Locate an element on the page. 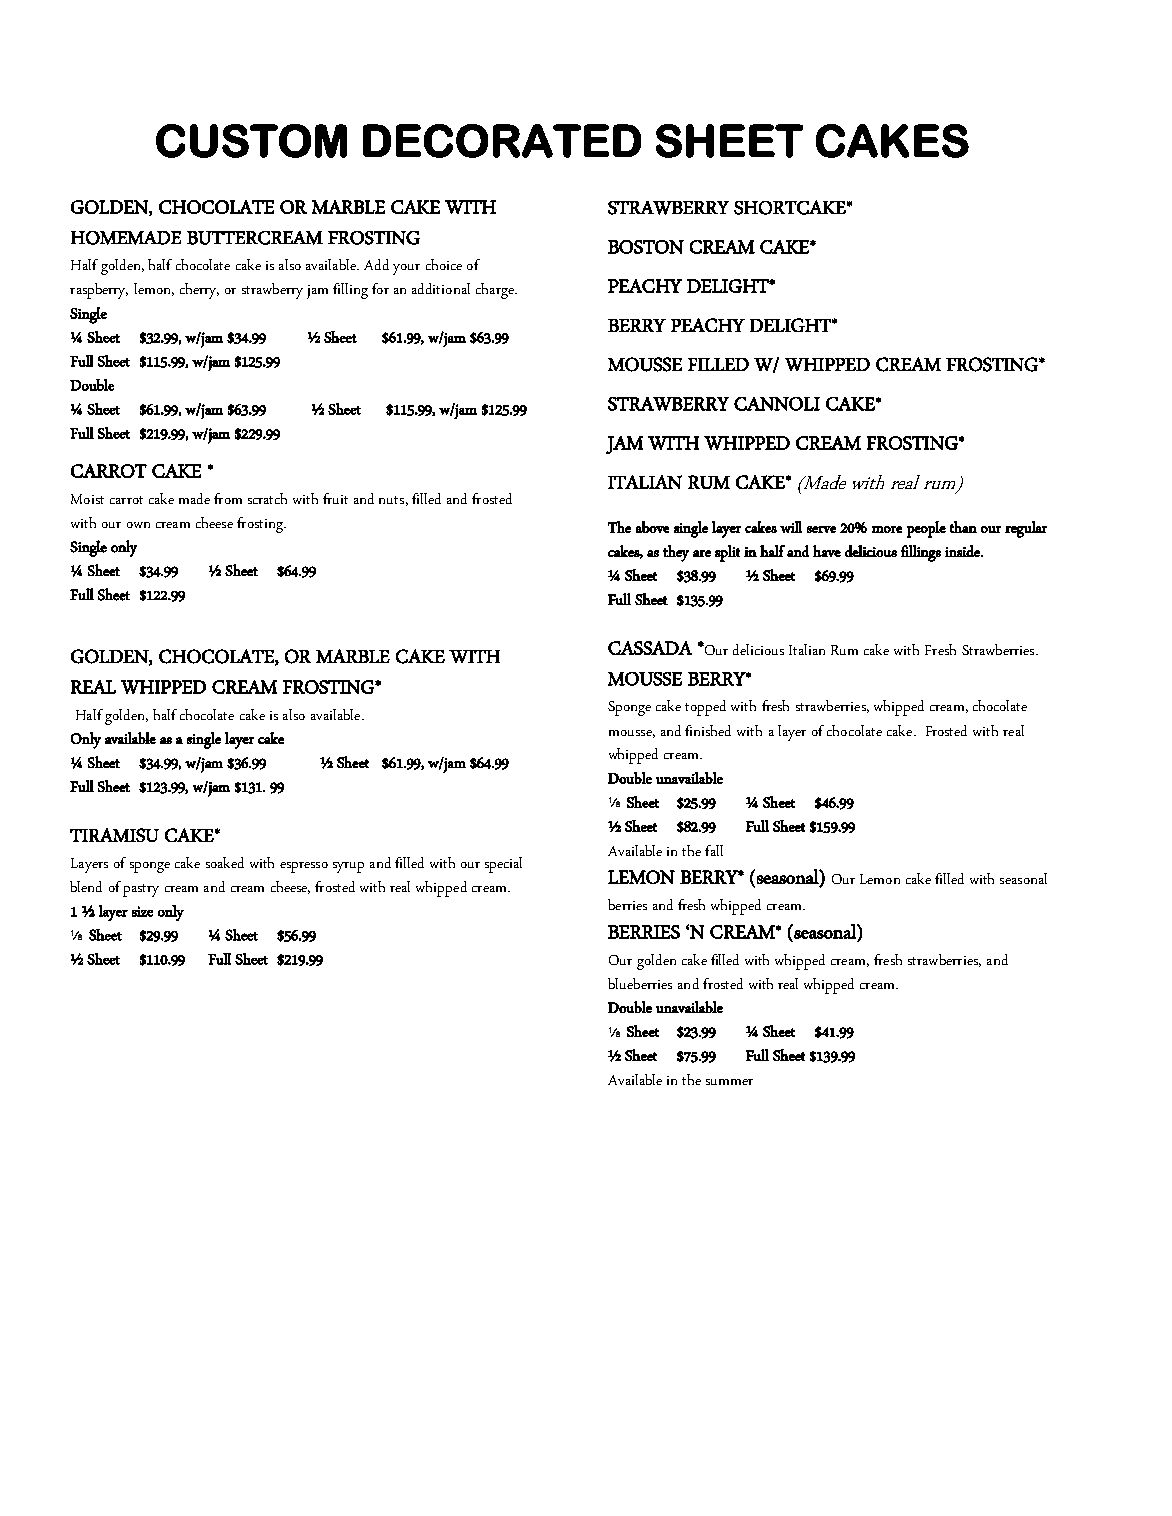  BOSTON is located at coordinates (646, 247).
